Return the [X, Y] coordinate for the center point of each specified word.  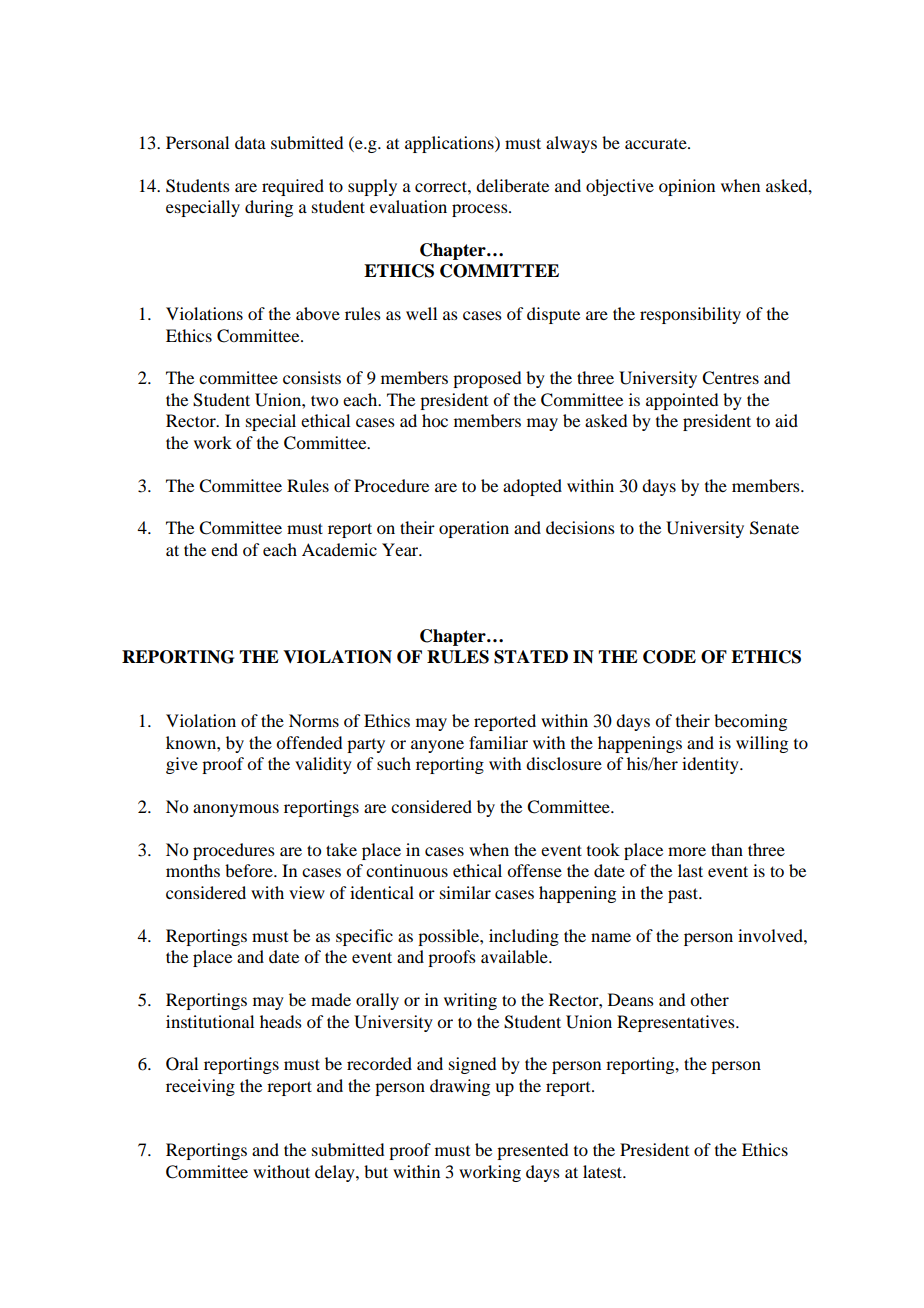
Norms [314, 720]
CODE [669, 657]
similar [465, 892]
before [250, 870]
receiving [200, 1087]
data [250, 142]
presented [532, 1151]
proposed [487, 379]
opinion [687, 187]
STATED [531, 657]
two [324, 400]
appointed [682, 401]
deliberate [512, 185]
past [684, 895]
